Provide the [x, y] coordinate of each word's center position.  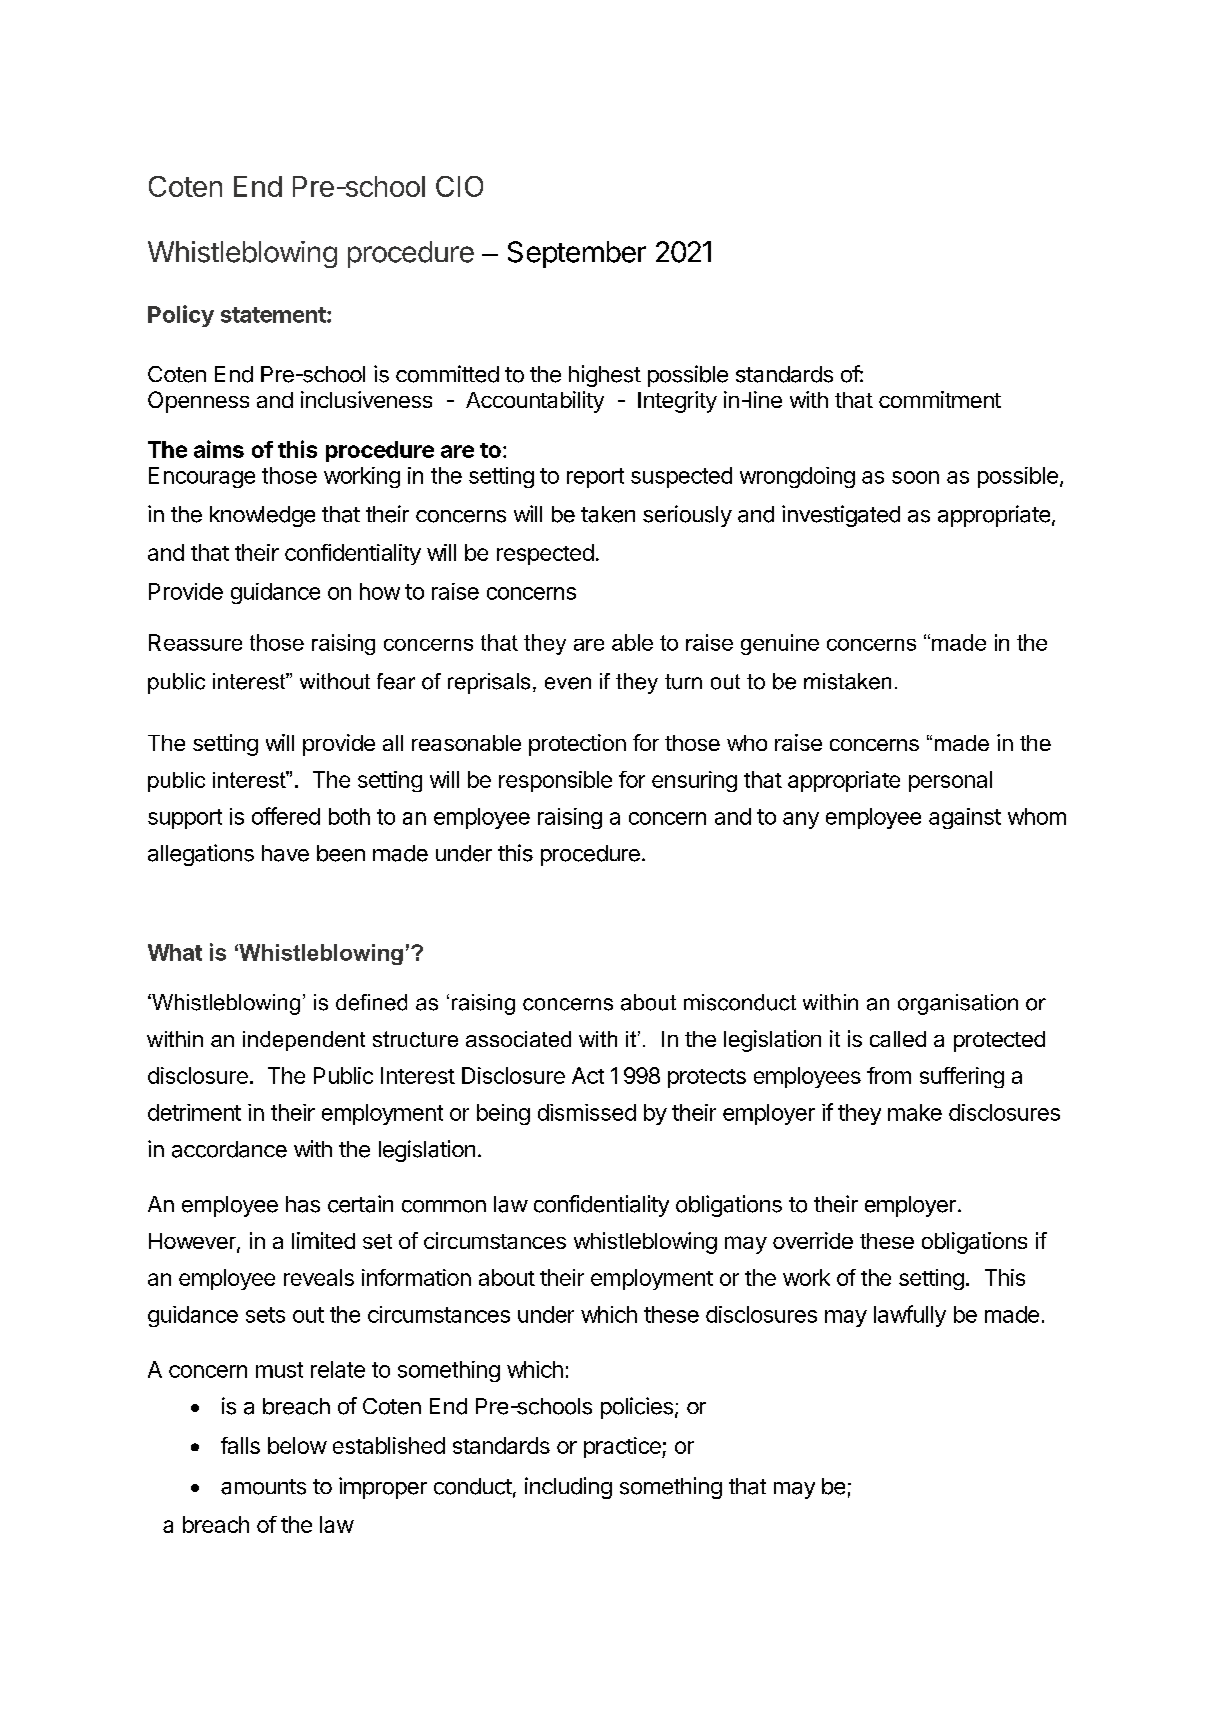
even [568, 683]
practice [623, 1447]
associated [518, 1039]
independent [304, 1041]
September [577, 254]
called [898, 1039]
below [297, 1445]
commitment [940, 399]
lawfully [910, 1316]
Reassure [195, 642]
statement [274, 315]
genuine [780, 644]
